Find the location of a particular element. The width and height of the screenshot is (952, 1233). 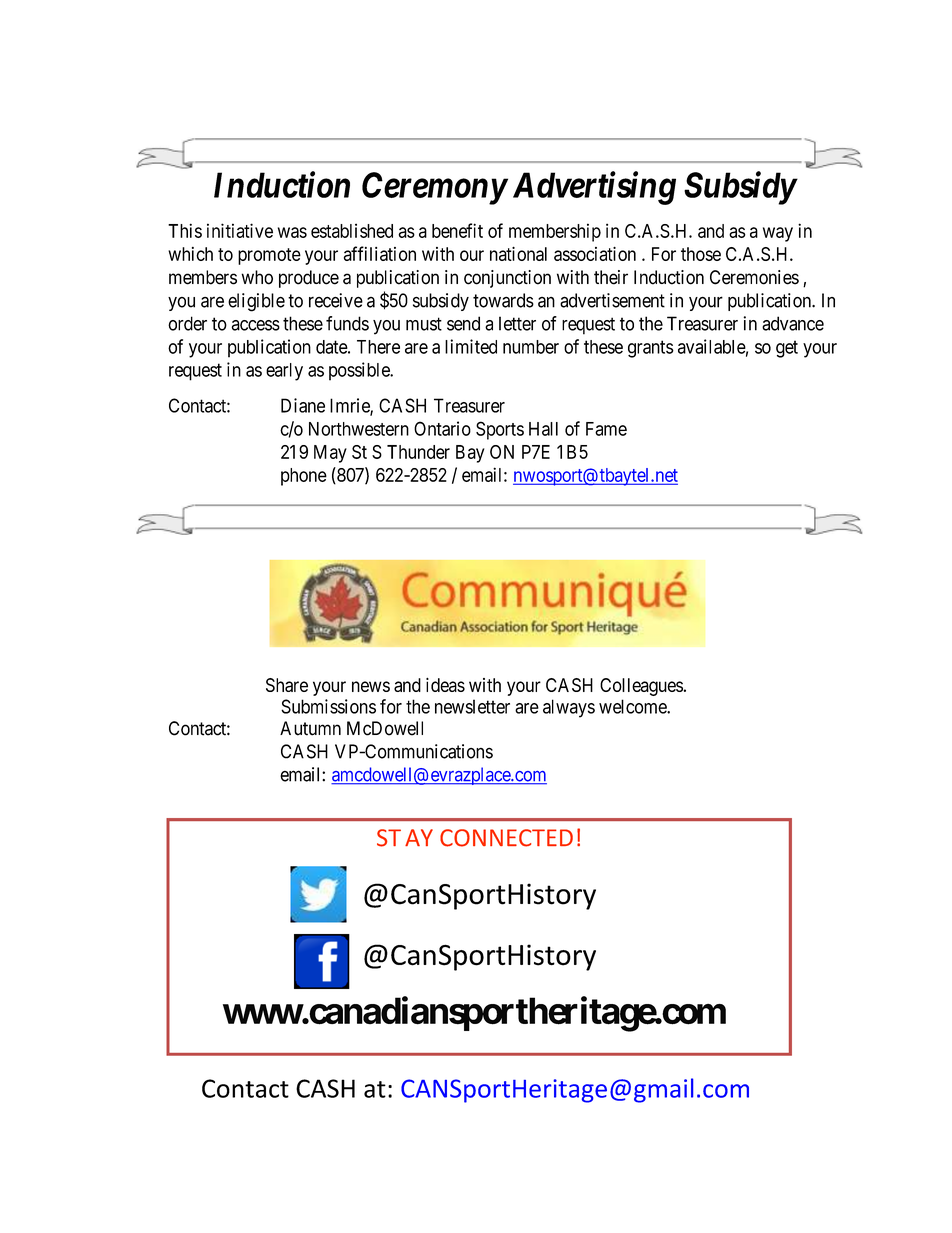

advance is located at coordinates (793, 323).
